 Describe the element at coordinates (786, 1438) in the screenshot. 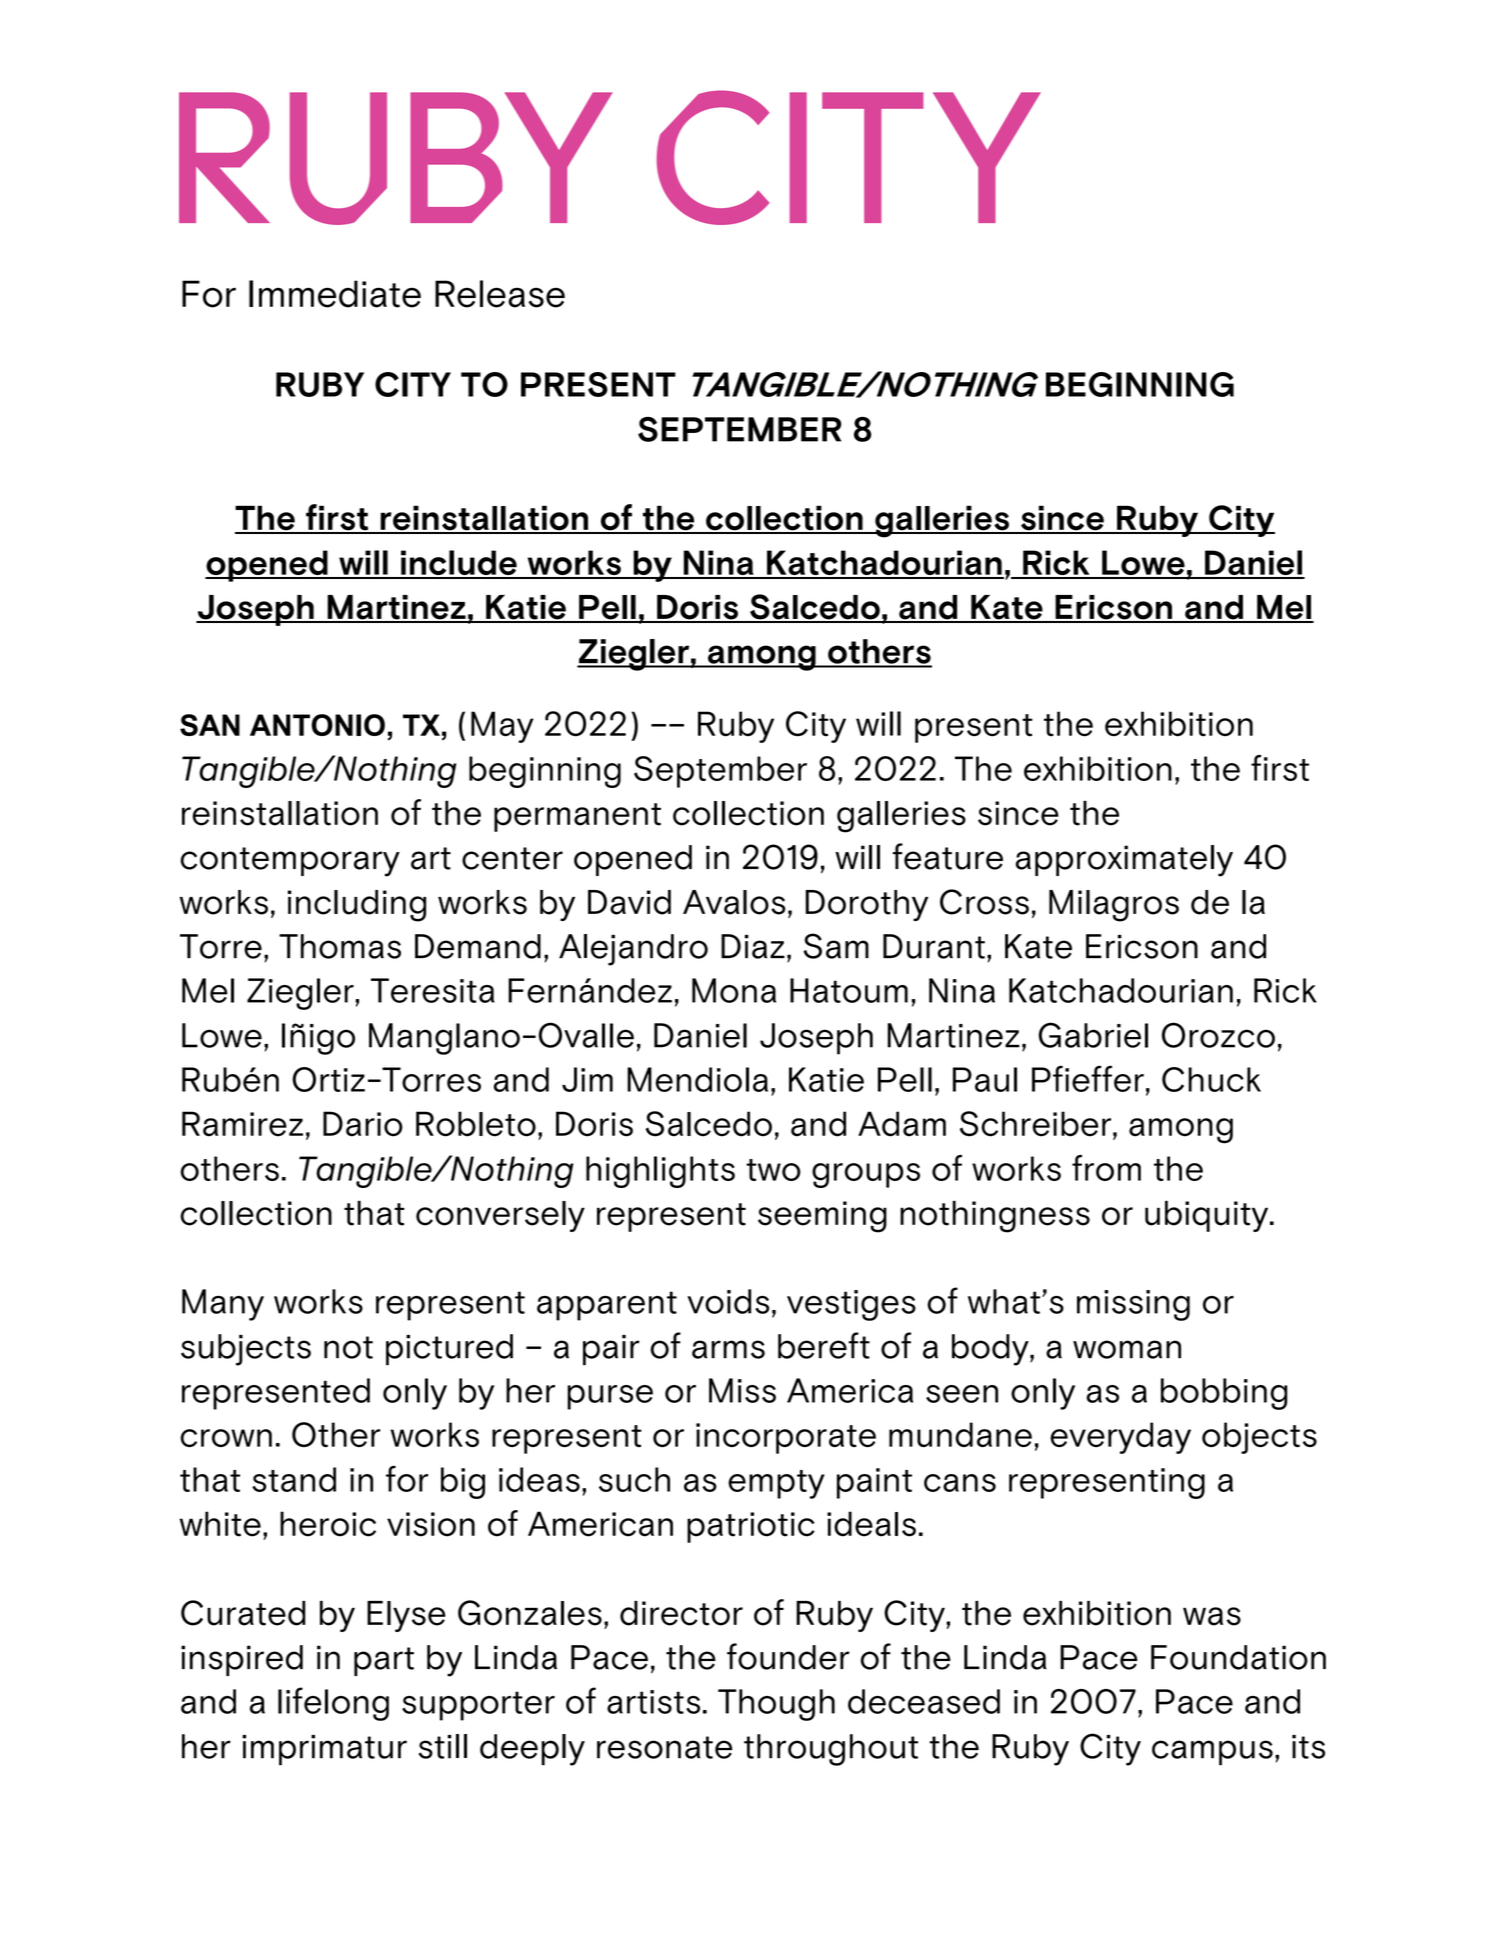

I see `incorporate` at that location.
